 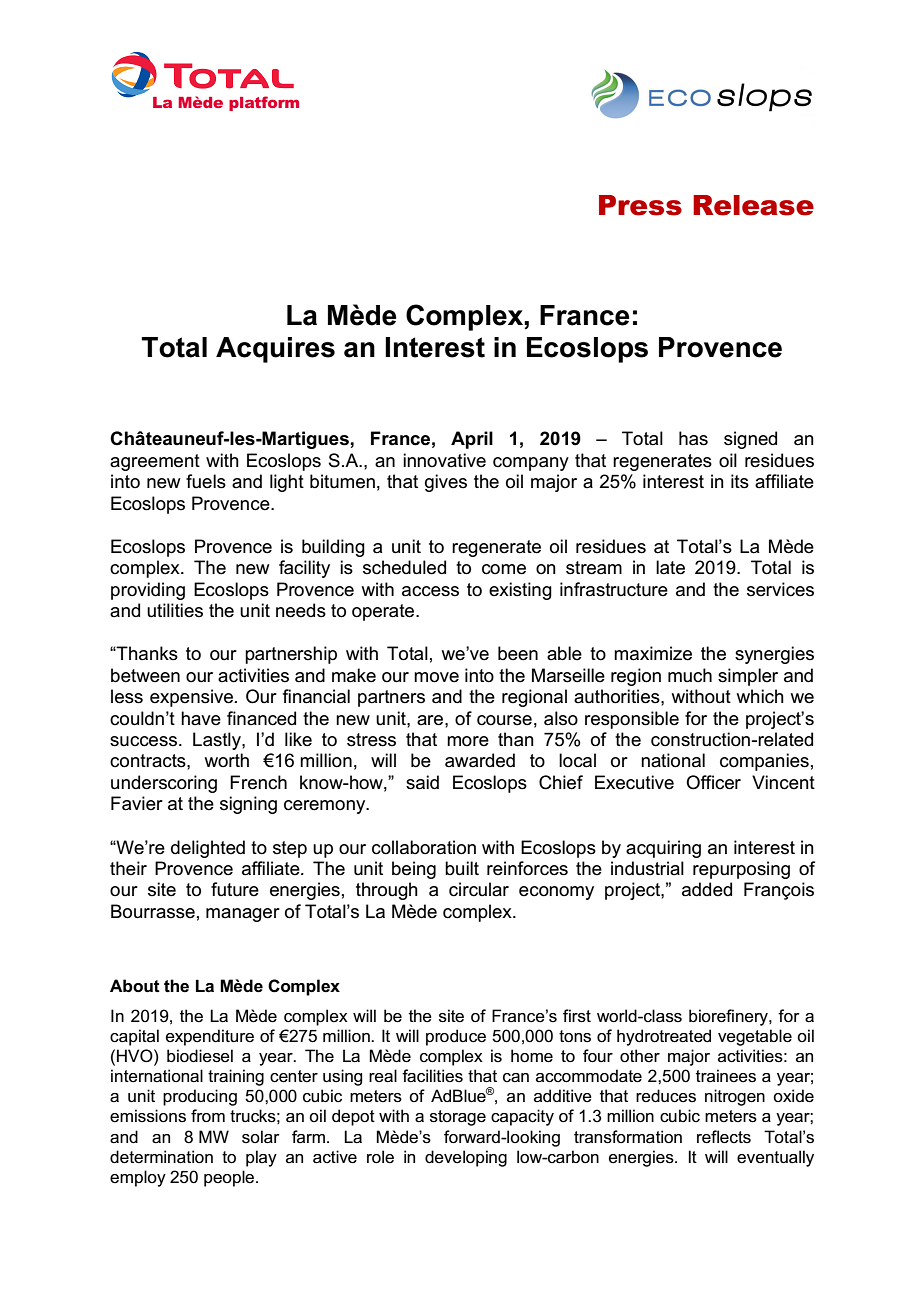 What do you see at coordinates (466, 1158) in the screenshot?
I see `developing` at bounding box center [466, 1158].
